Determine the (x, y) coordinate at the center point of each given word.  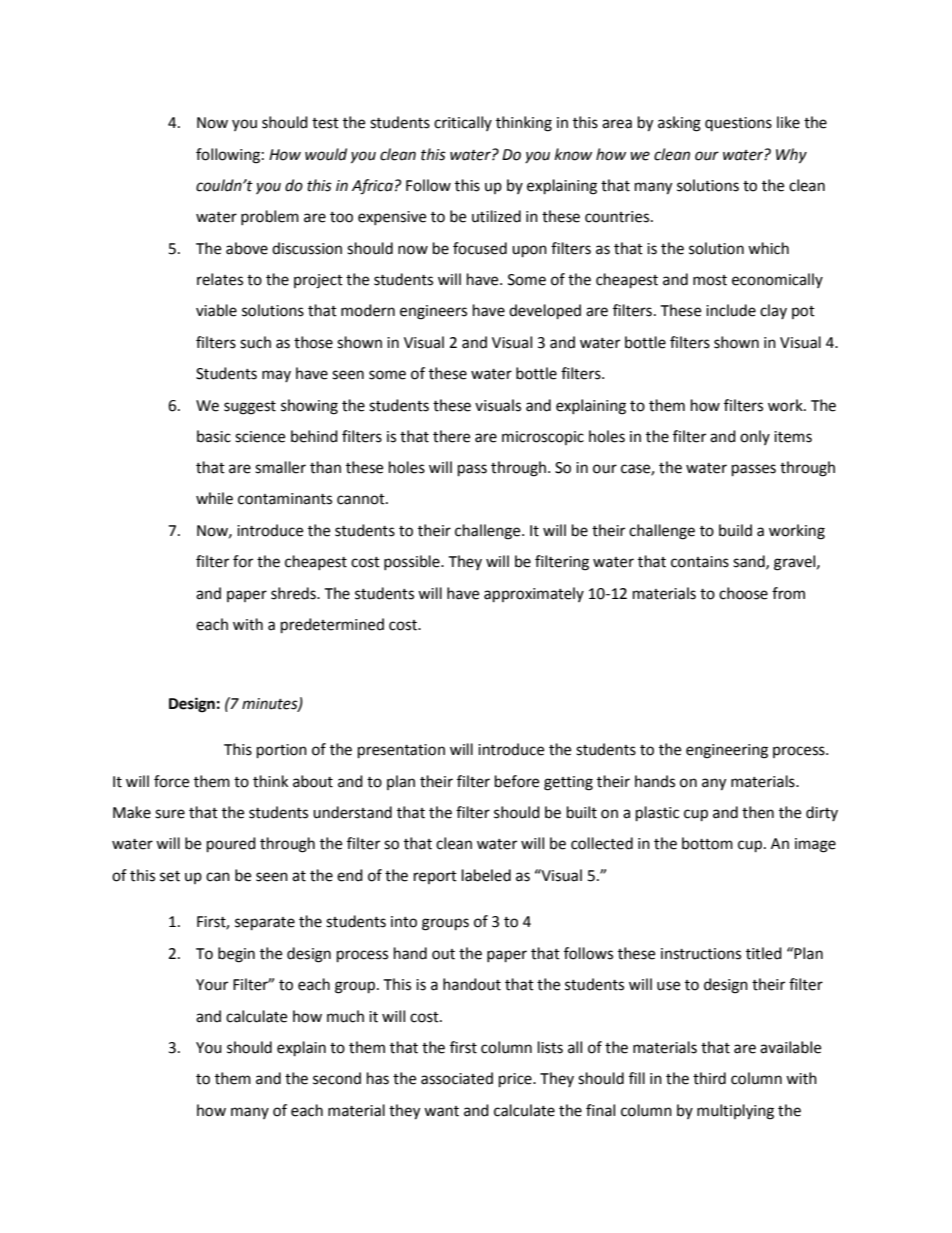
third (709, 1078)
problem (270, 217)
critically (463, 123)
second (337, 1078)
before (517, 781)
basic (214, 436)
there (451, 436)
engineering (727, 751)
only (755, 437)
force (171, 781)
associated (457, 1078)
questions (738, 124)
